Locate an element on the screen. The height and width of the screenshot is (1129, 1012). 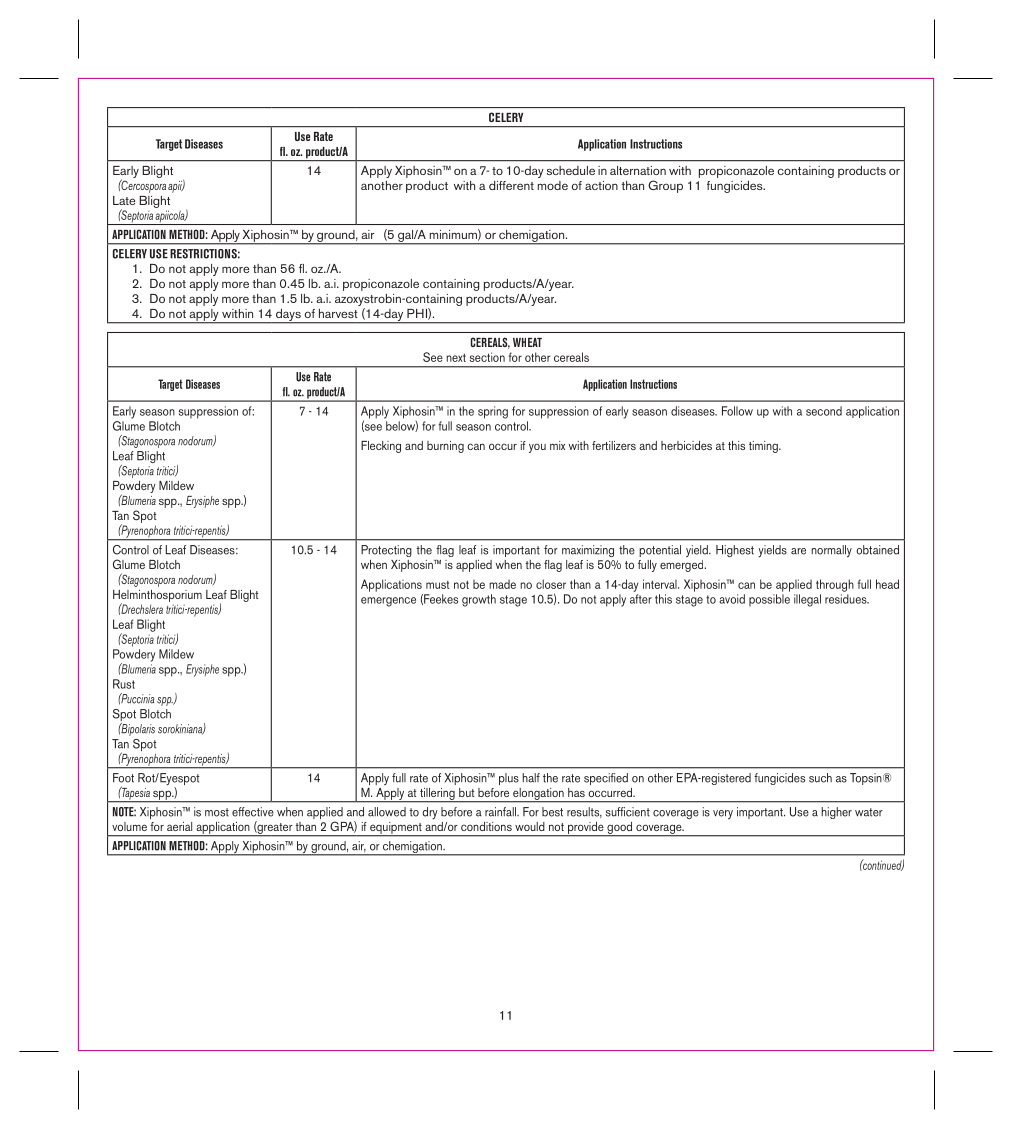
most is located at coordinates (217, 812).
